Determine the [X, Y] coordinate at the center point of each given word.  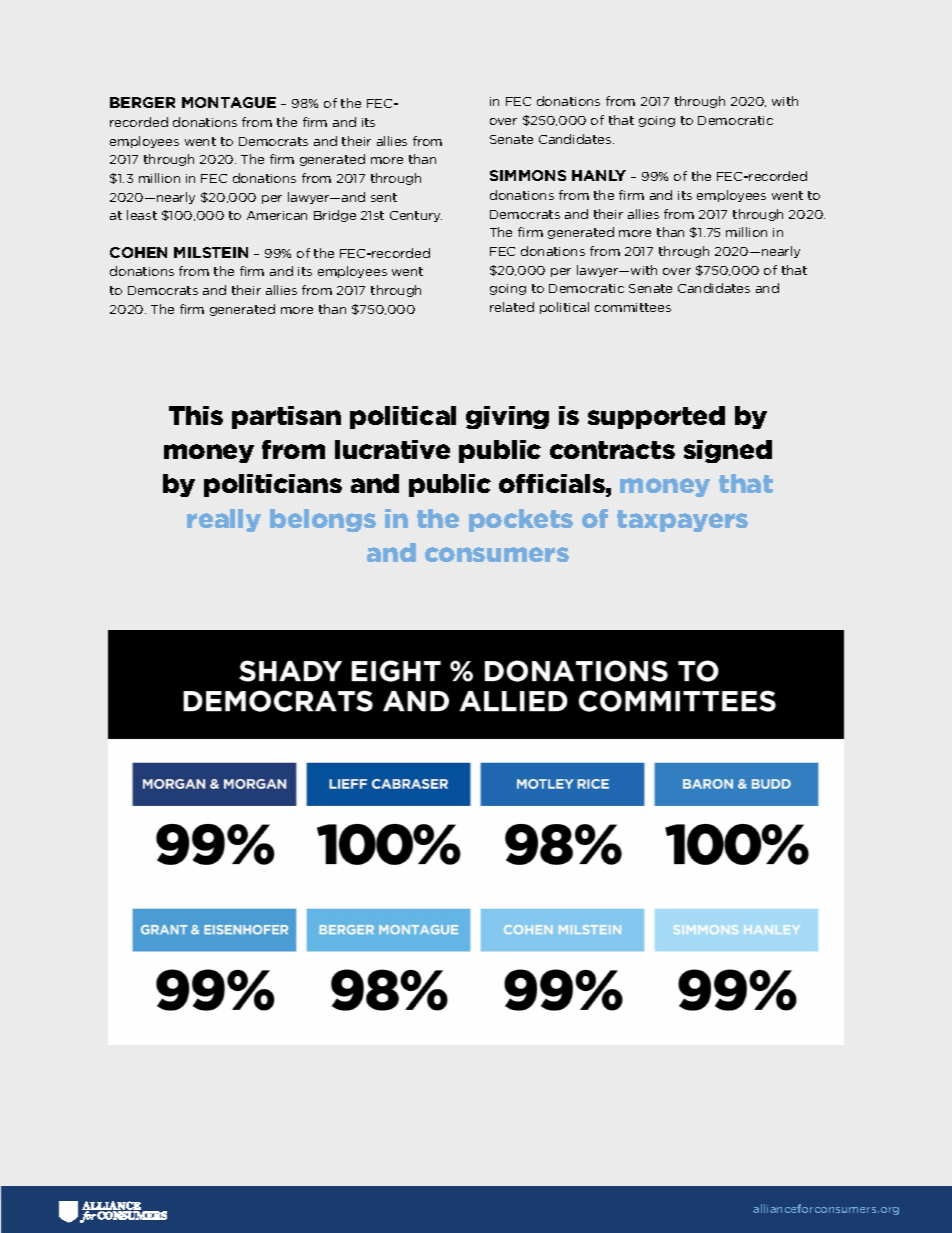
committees [633, 307]
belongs [323, 520]
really [224, 520]
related [512, 307]
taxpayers [682, 521]
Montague [229, 102]
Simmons [528, 175]
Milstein [211, 252]
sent [384, 197]
